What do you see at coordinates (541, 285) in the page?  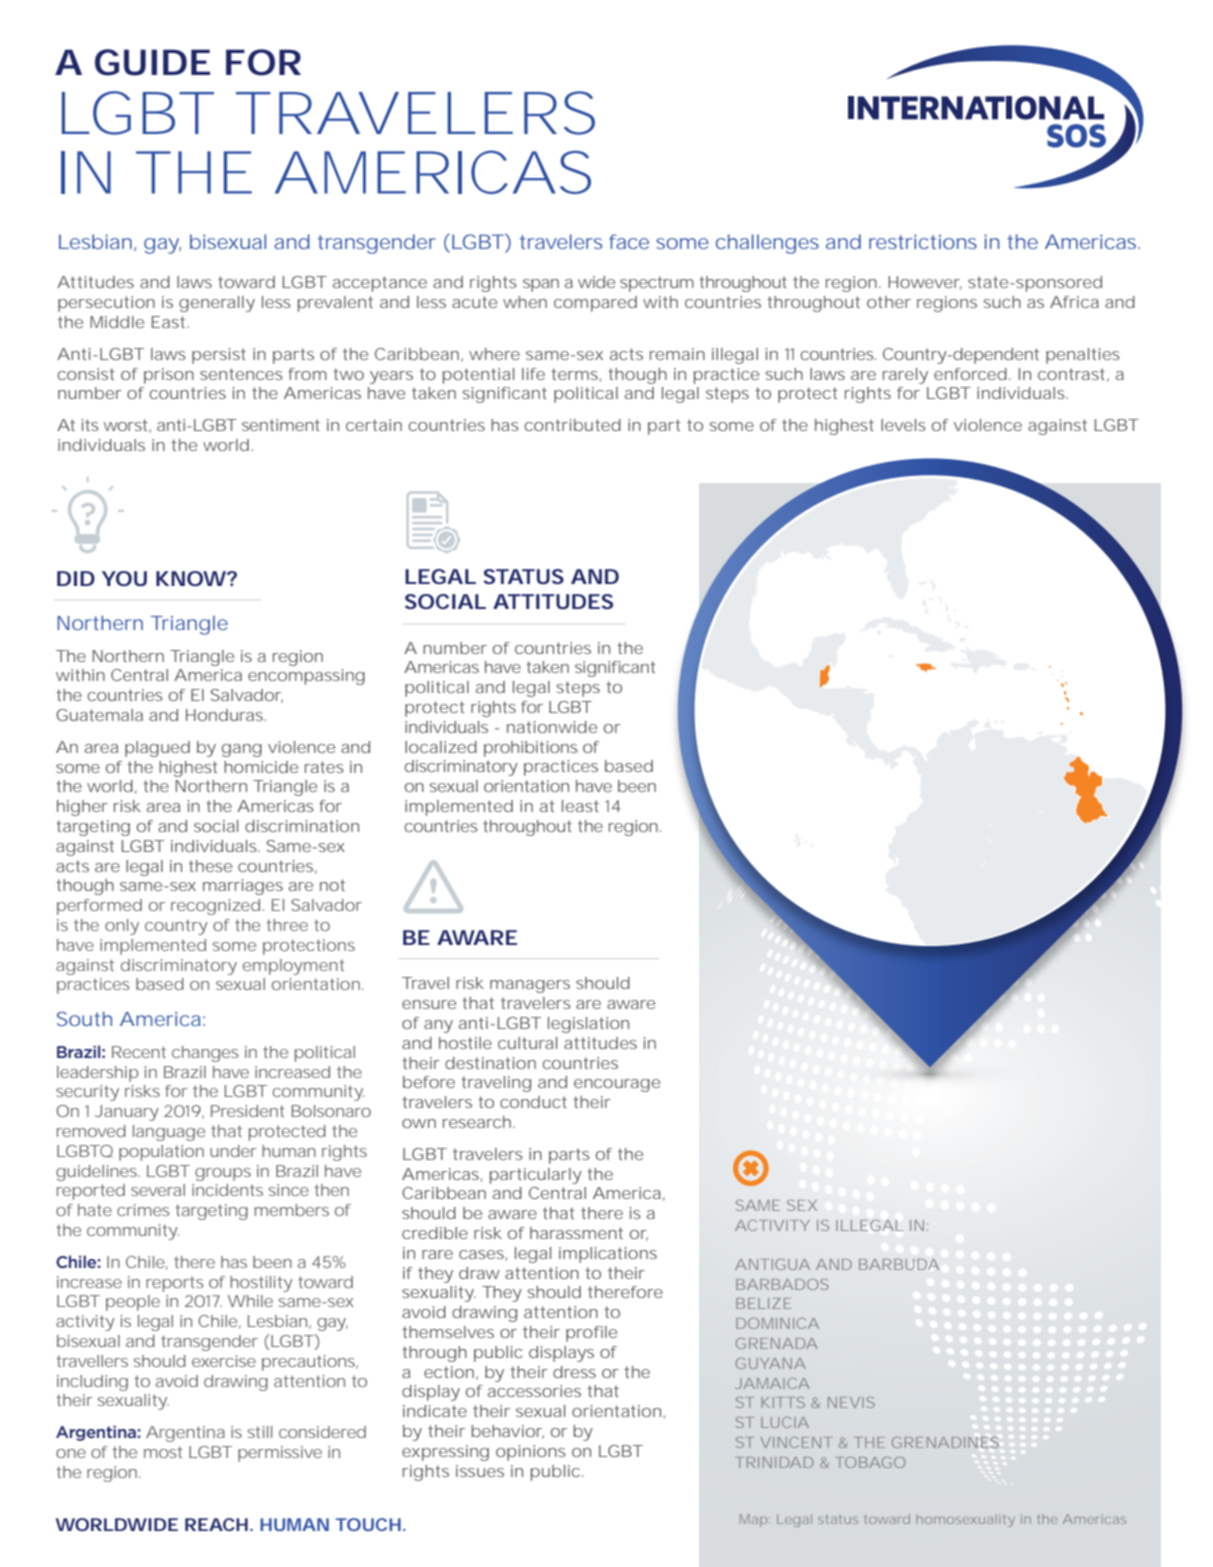 I see `span` at bounding box center [541, 285].
